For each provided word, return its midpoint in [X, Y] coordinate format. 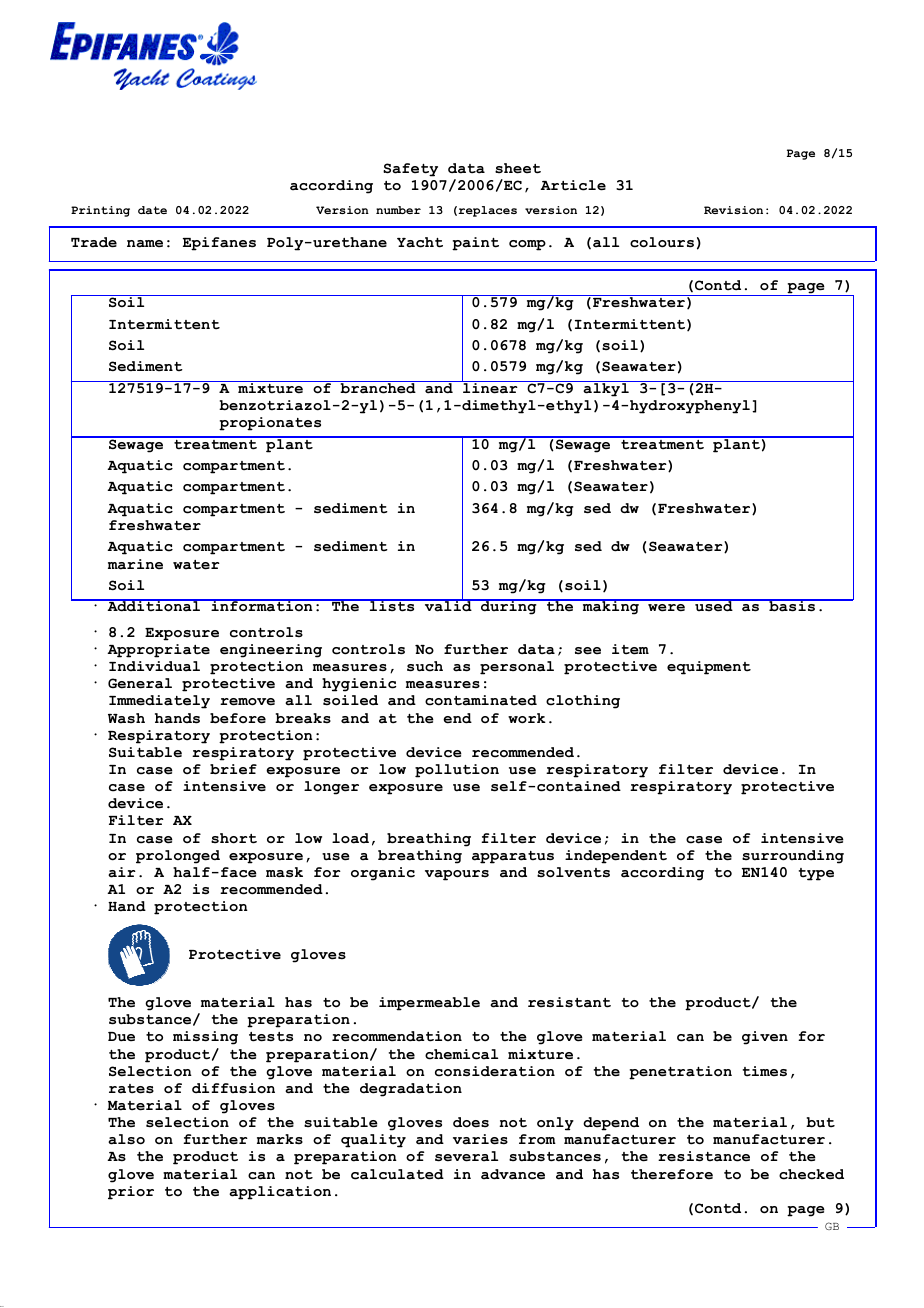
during [509, 607]
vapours [457, 875]
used [714, 606]
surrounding [793, 857]
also [126, 1139]
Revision [733, 210]
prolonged [178, 857]
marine [135, 564]
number [398, 210]
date [152, 210]
